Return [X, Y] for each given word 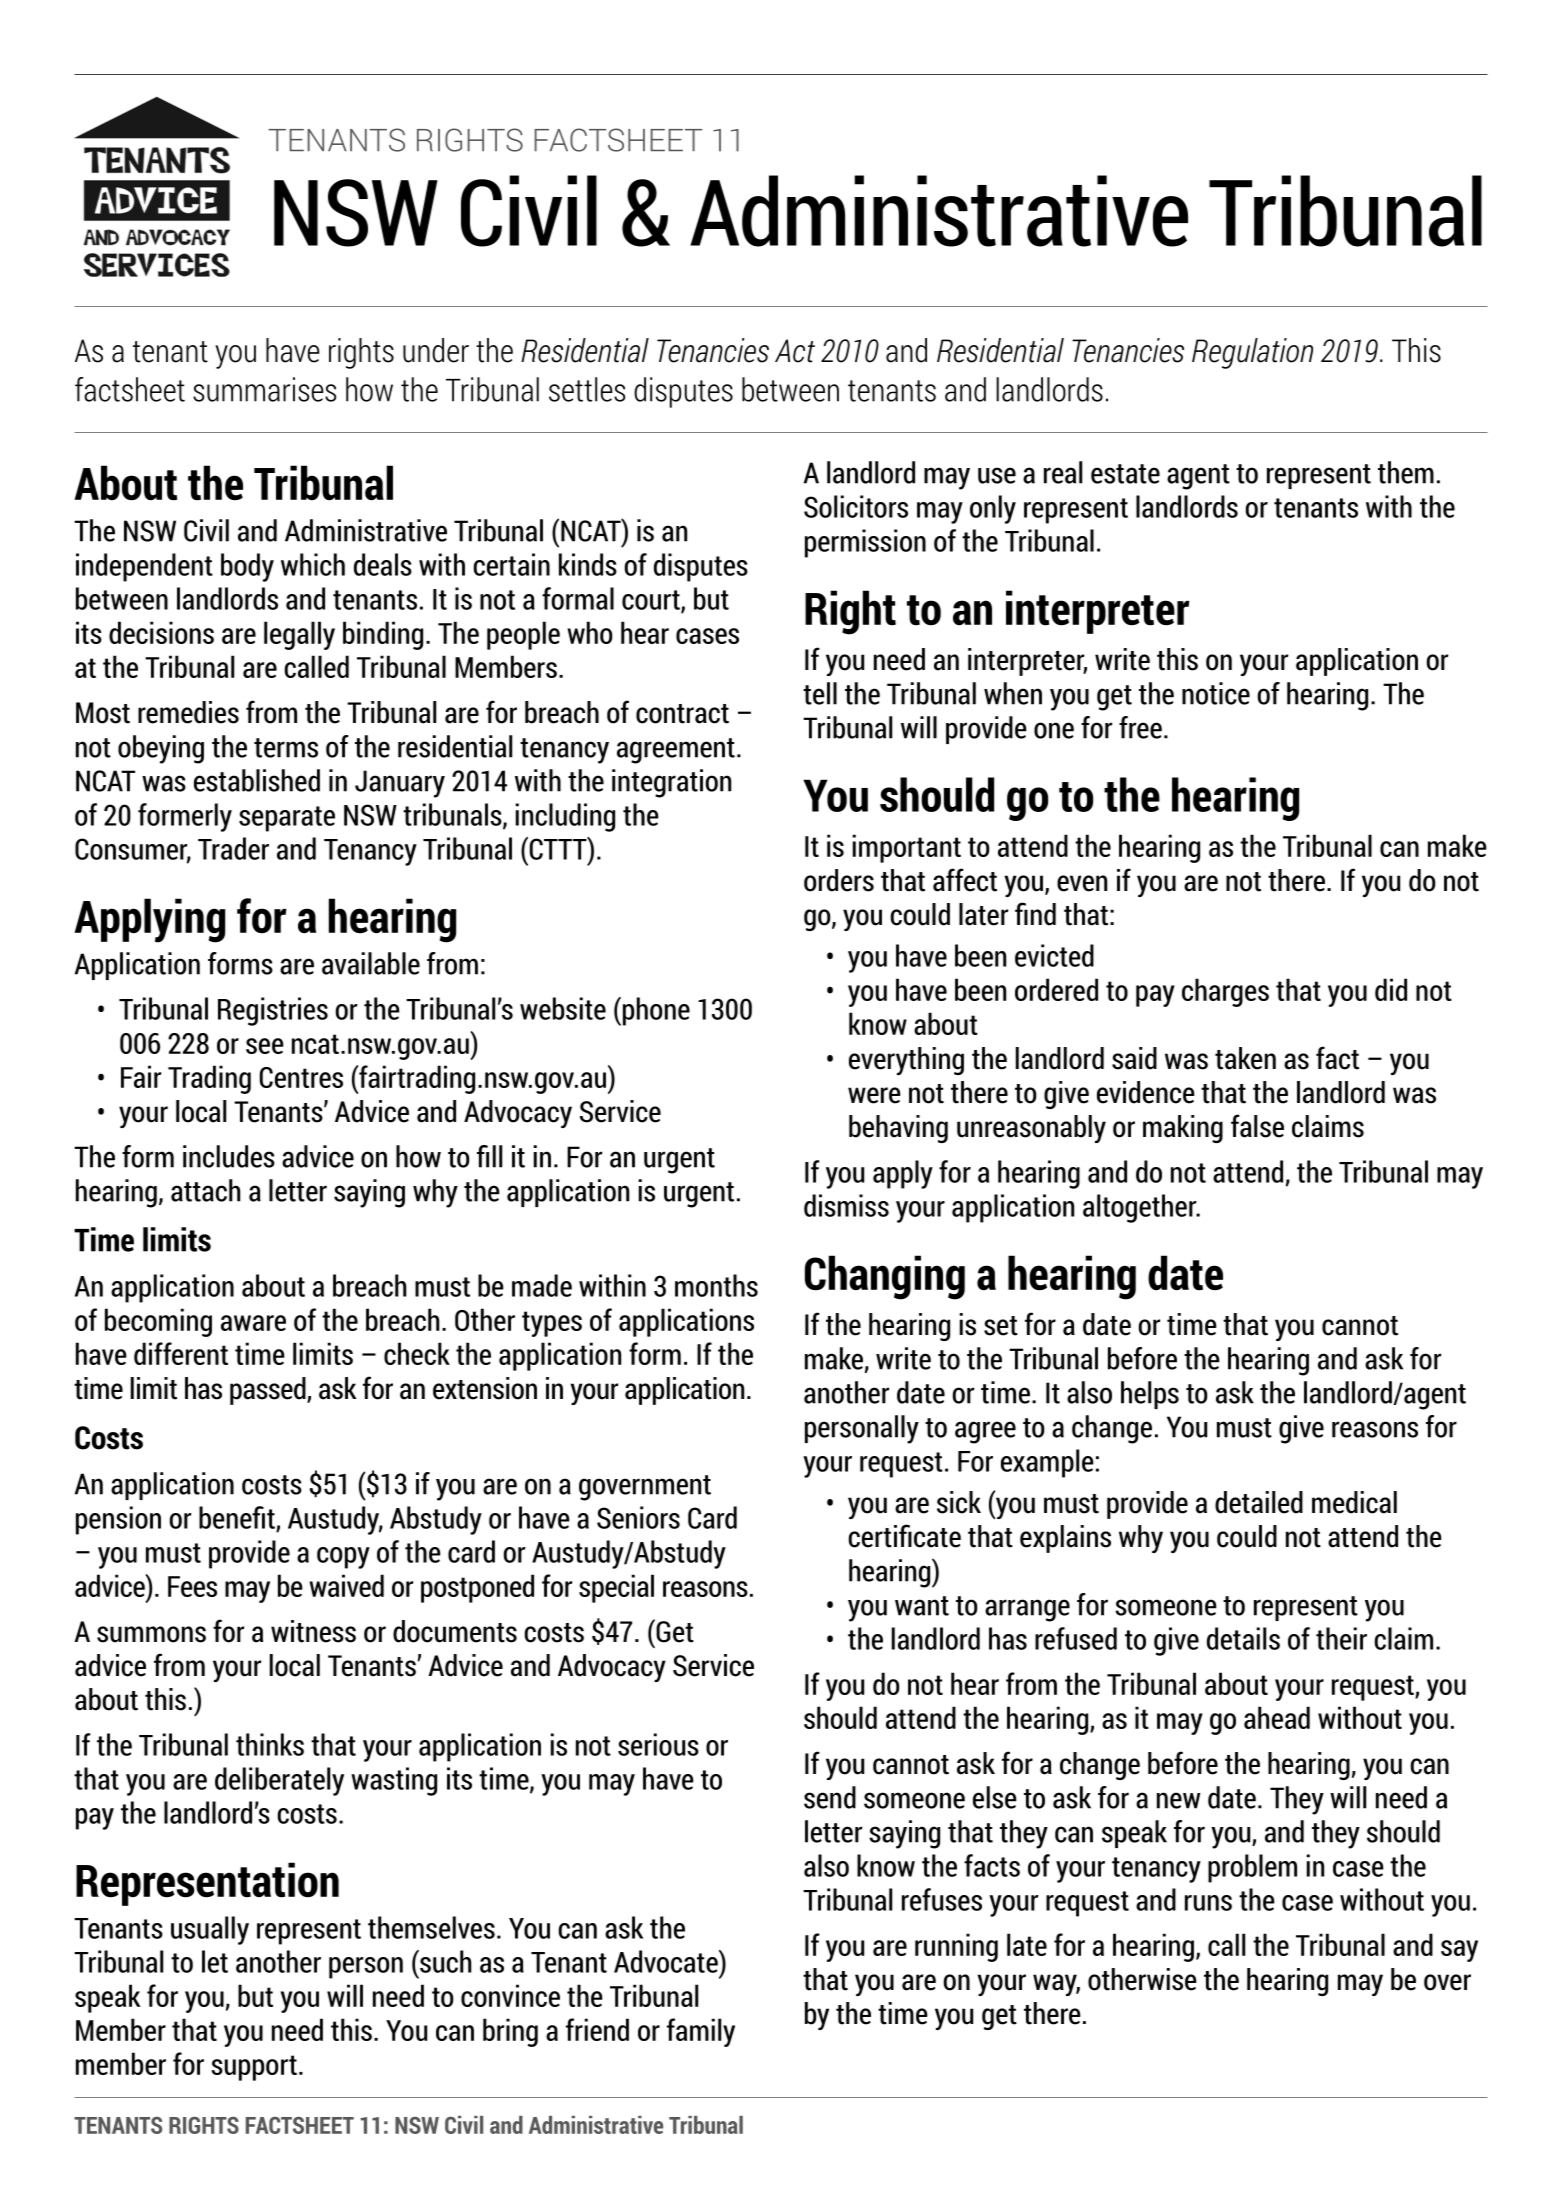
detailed [1259, 1502]
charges [1225, 992]
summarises [264, 389]
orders [839, 880]
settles [587, 389]
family [701, 2032]
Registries [273, 1011]
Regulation [1252, 353]
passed [269, 1391]
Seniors [638, 1517]
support [254, 2068]
